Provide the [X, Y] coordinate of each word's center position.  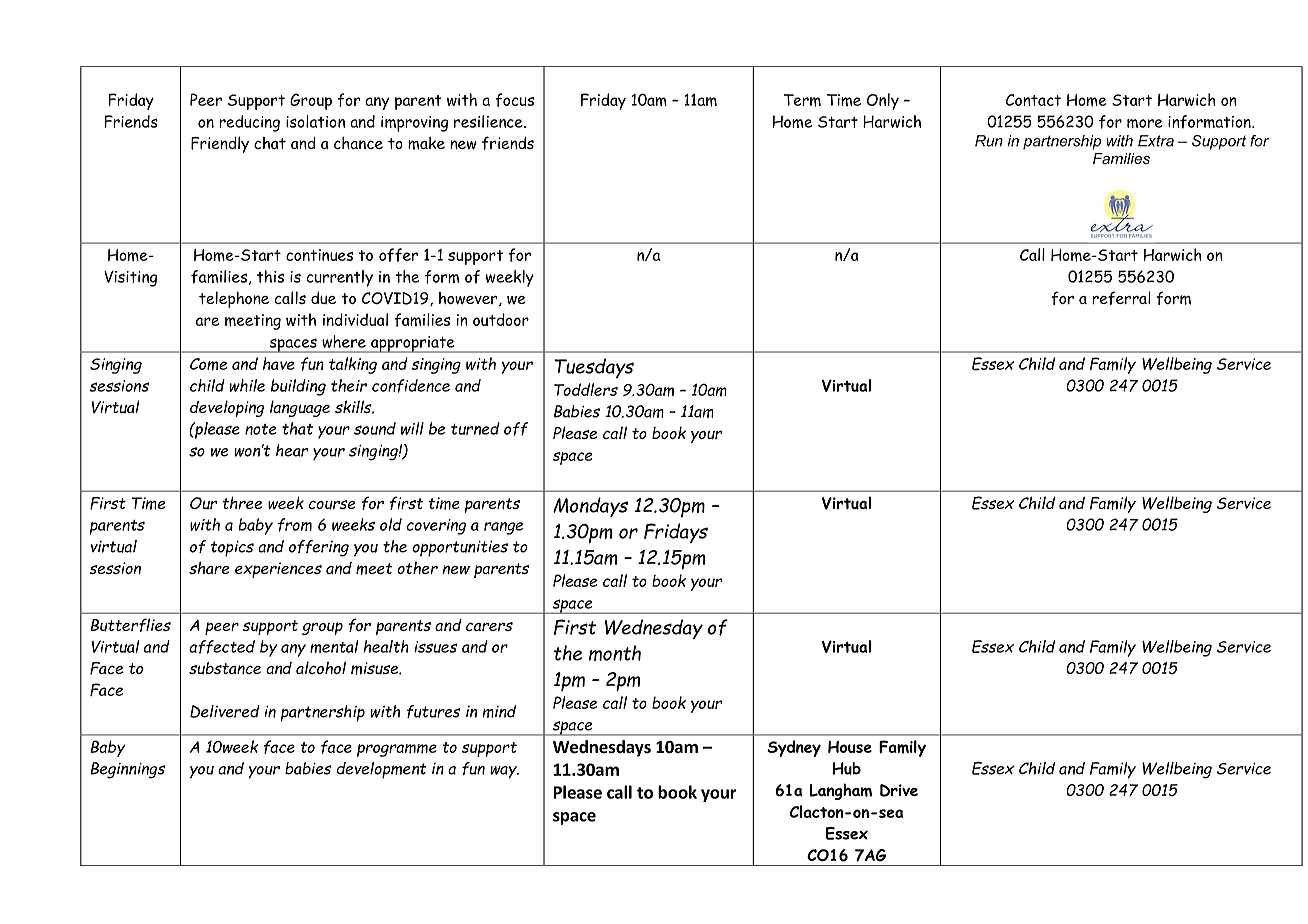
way [505, 772]
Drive [899, 790]
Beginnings [128, 770]
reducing [249, 123]
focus [514, 100]
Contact [1033, 100]
